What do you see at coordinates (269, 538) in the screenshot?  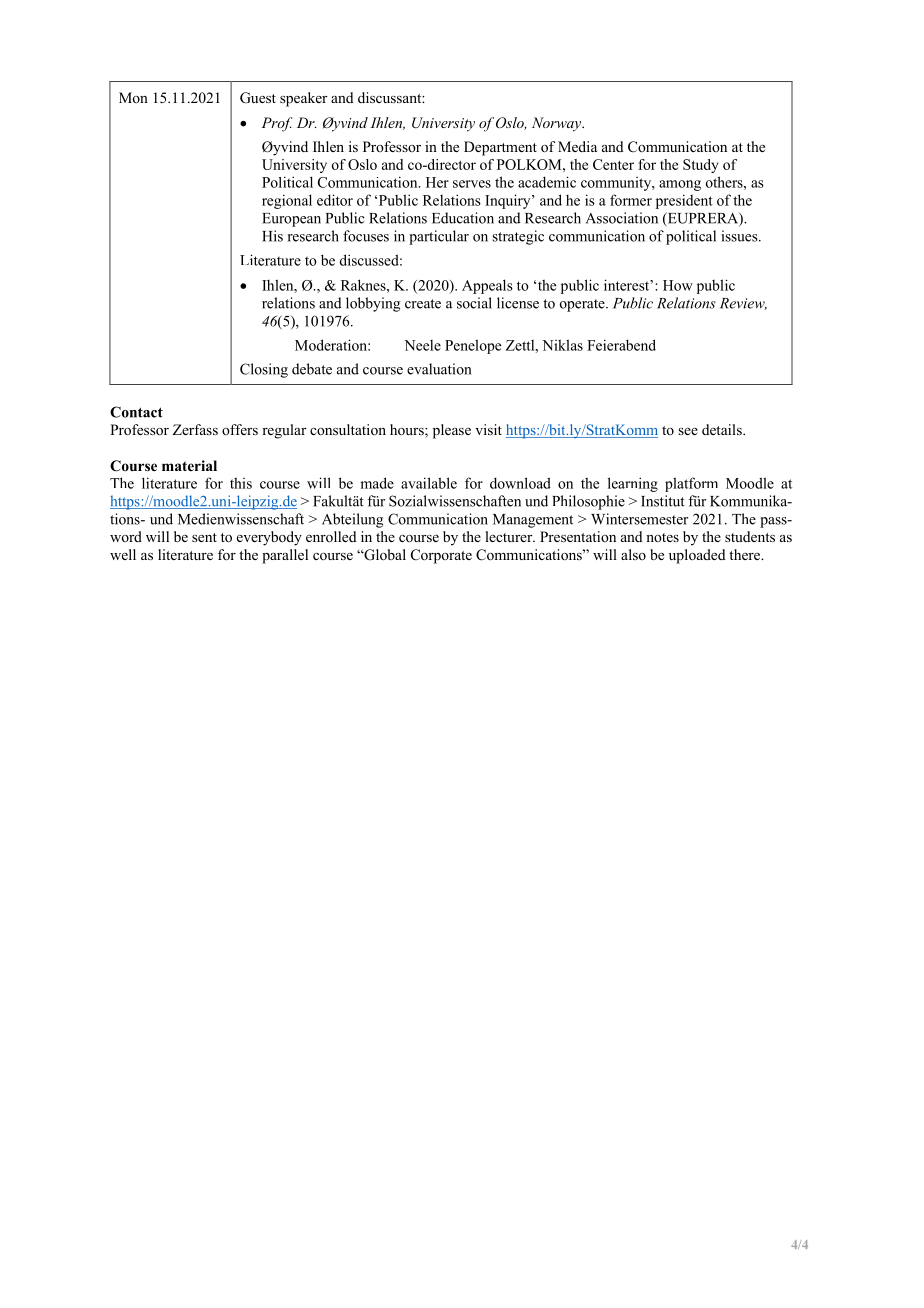 I see `everybody` at bounding box center [269, 538].
